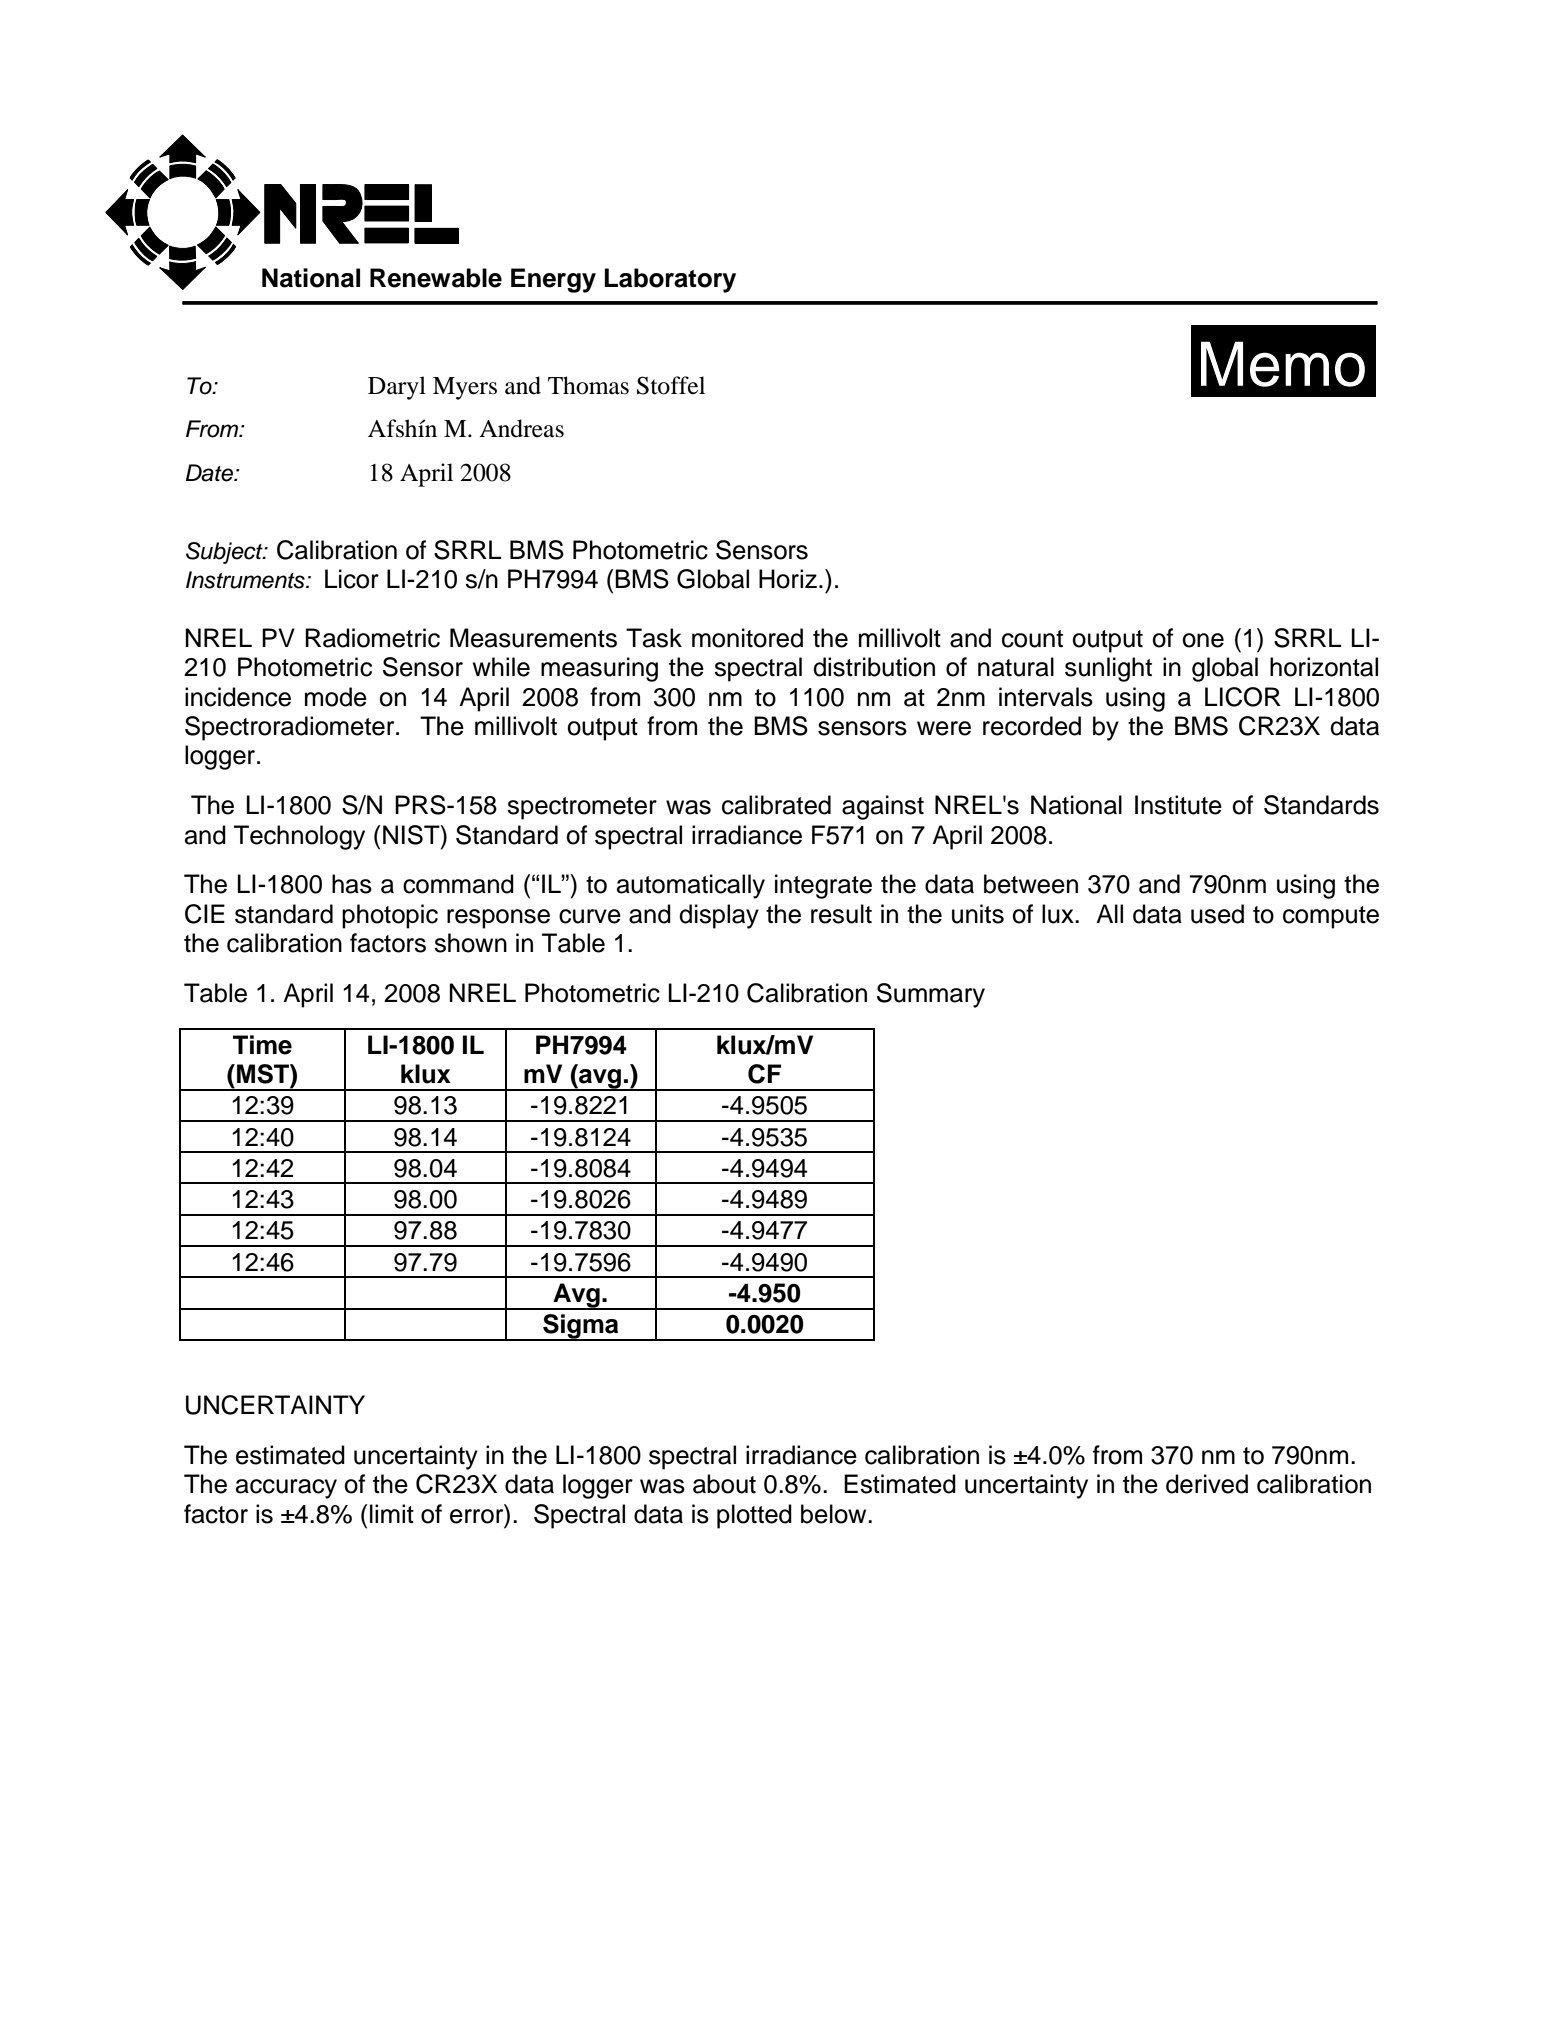 This document has width=1564, height=2023. Describe the element at coordinates (670, 280) in the document. I see `Laboratory` at that location.
